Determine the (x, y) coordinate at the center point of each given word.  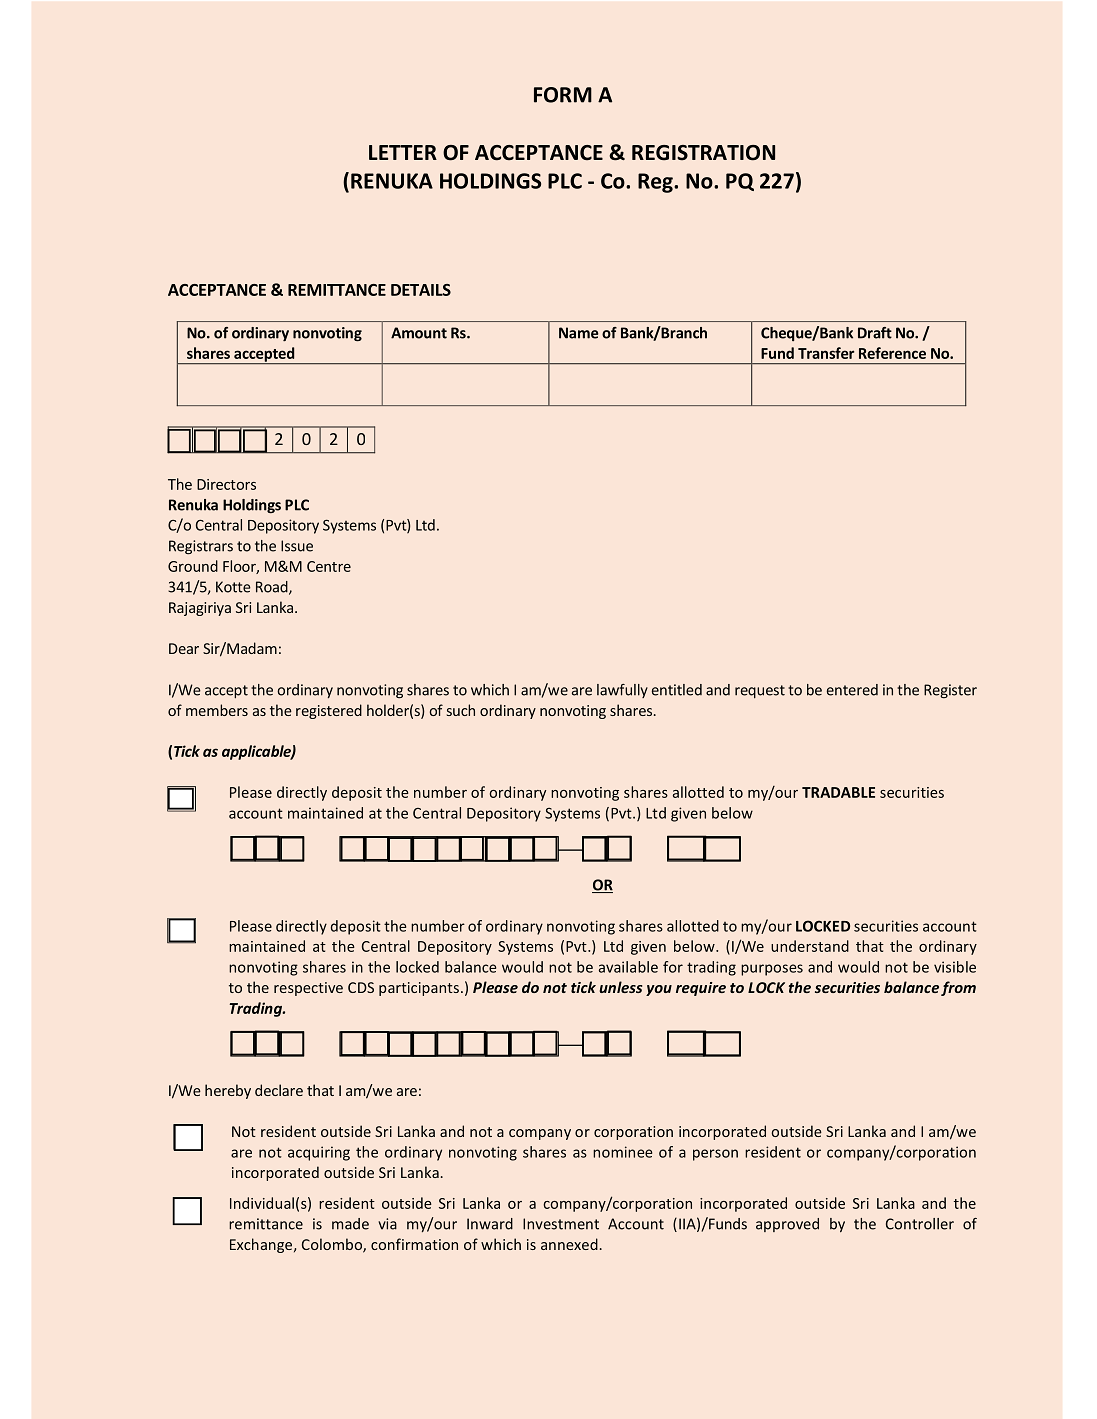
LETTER (403, 152)
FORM (563, 95)
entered (852, 690)
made (350, 1224)
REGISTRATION (703, 153)
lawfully (622, 691)
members (217, 710)
